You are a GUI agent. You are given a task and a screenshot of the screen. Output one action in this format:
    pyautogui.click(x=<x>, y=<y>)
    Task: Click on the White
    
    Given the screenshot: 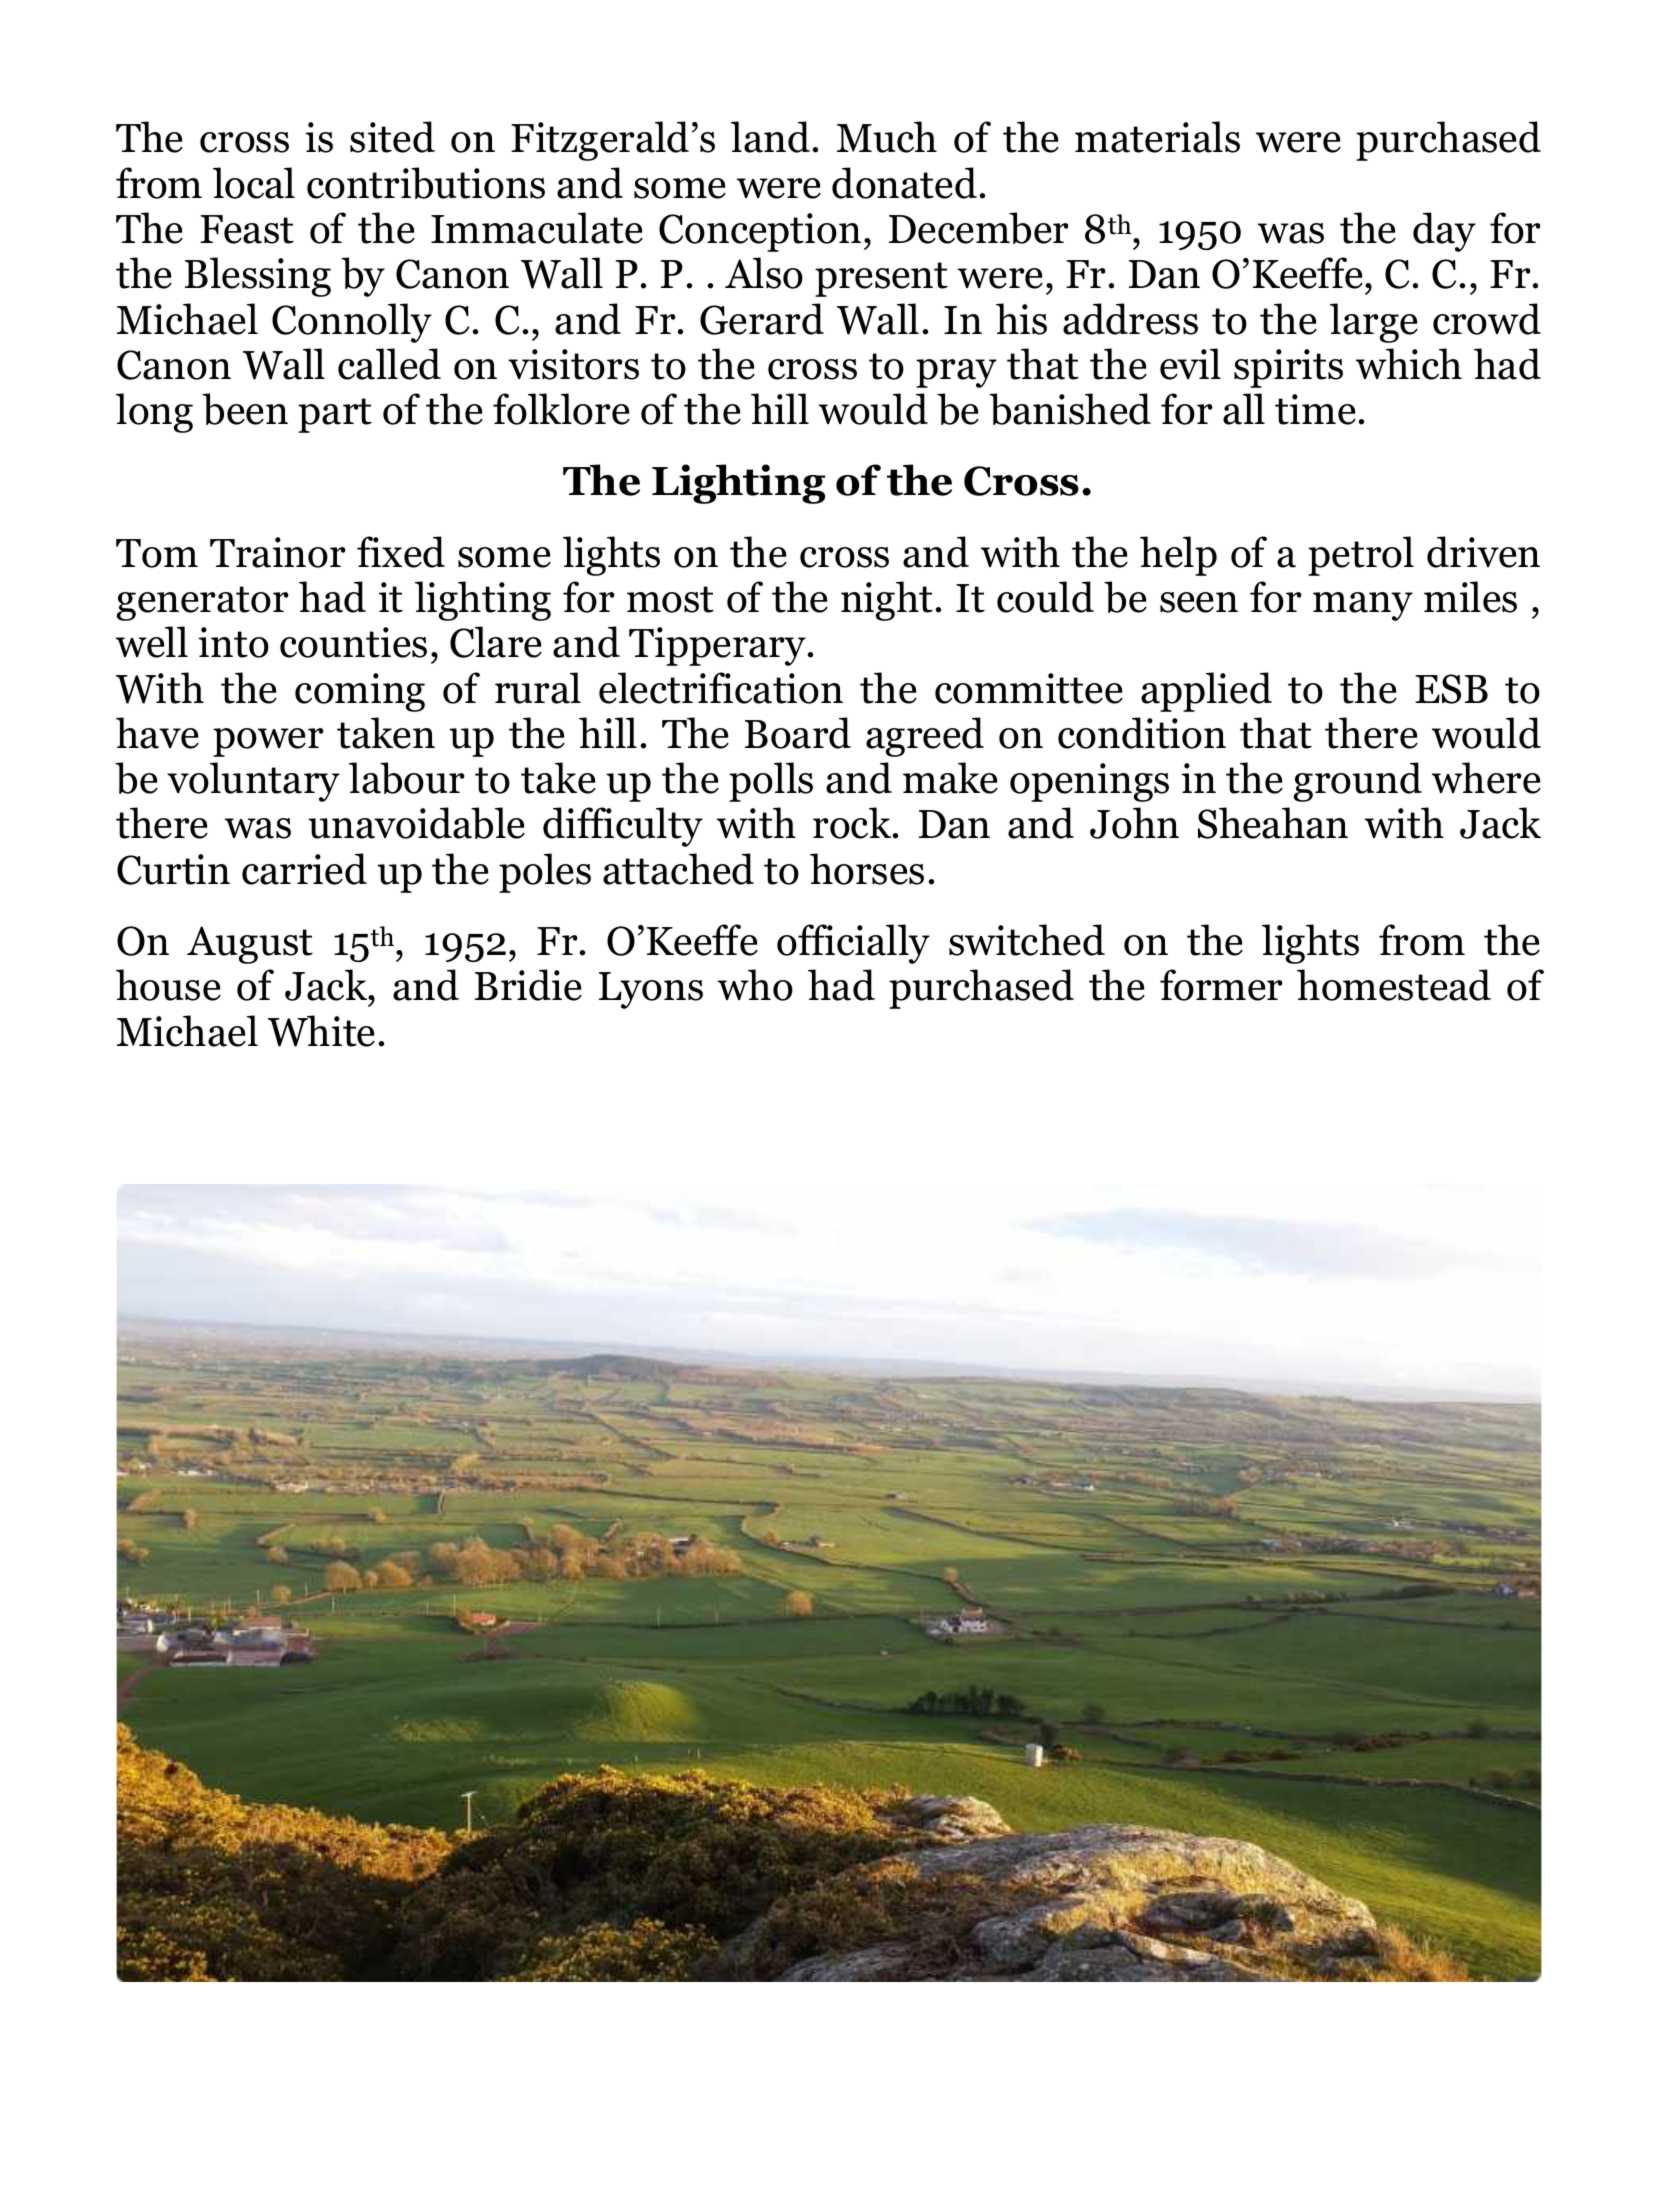 What is the action you would take?
    pyautogui.click(x=321, y=1031)
